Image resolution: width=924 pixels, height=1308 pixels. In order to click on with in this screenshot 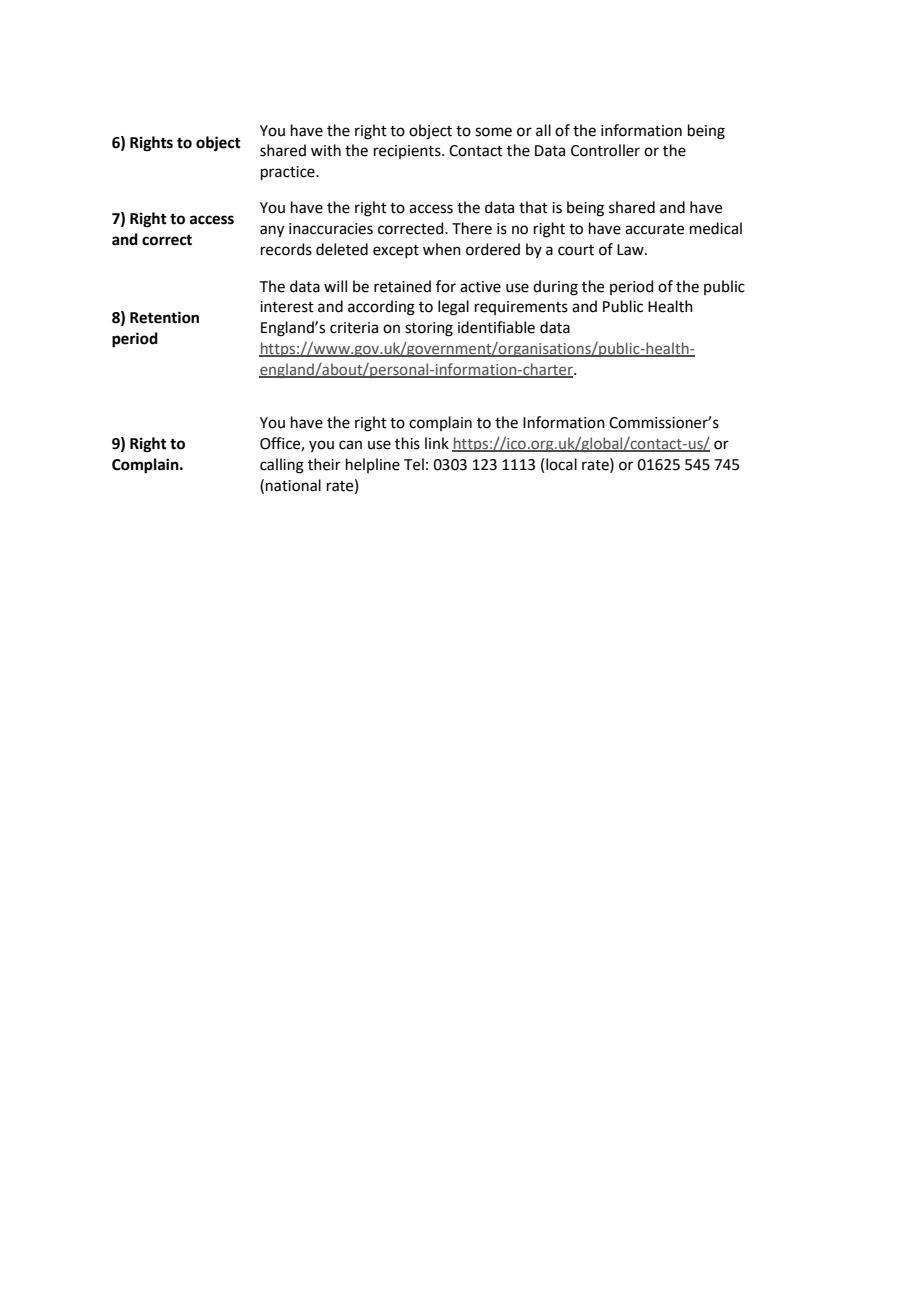, I will do `click(326, 150)`.
